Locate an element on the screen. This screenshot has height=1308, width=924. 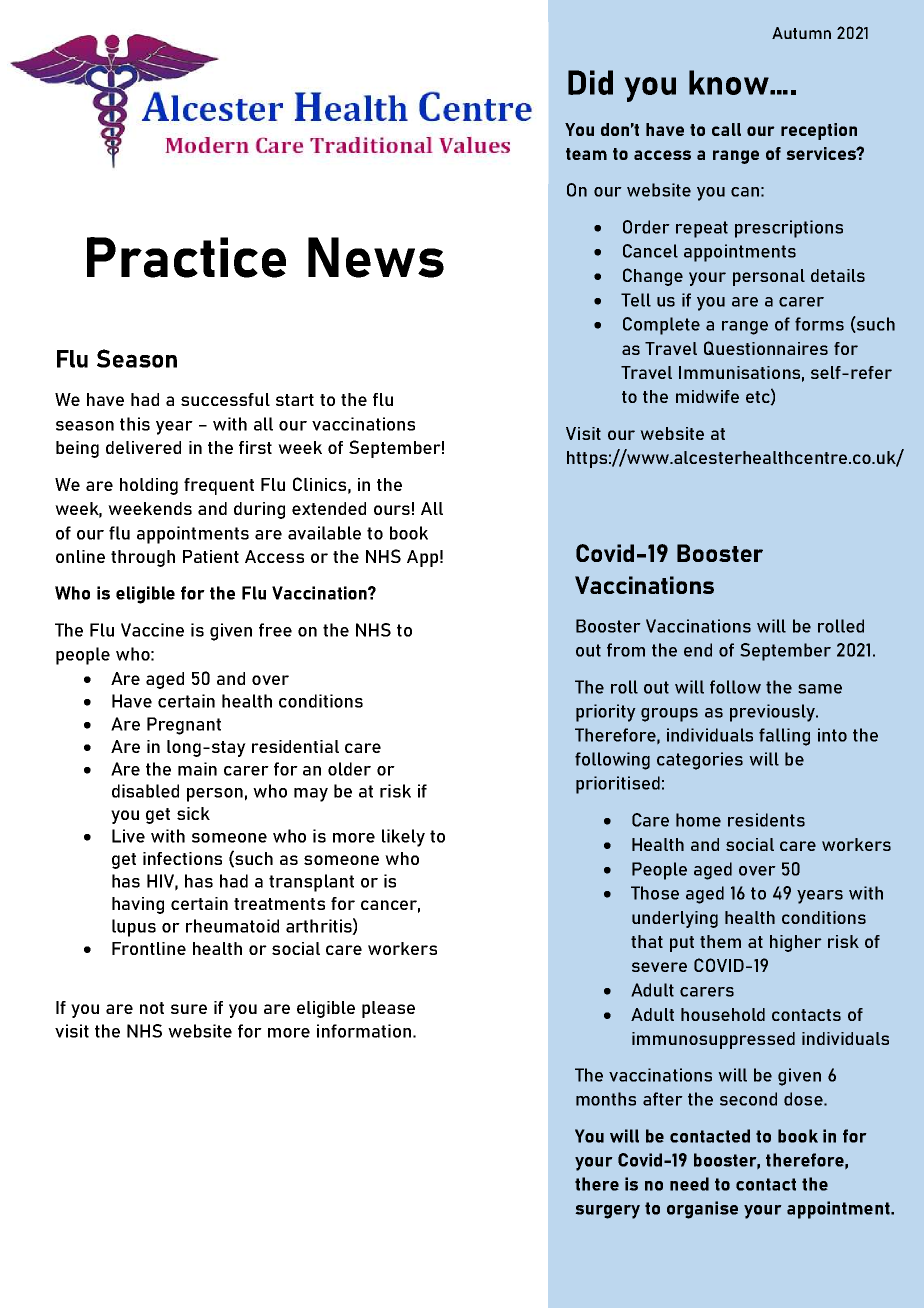
Practice is located at coordinates (186, 257).
